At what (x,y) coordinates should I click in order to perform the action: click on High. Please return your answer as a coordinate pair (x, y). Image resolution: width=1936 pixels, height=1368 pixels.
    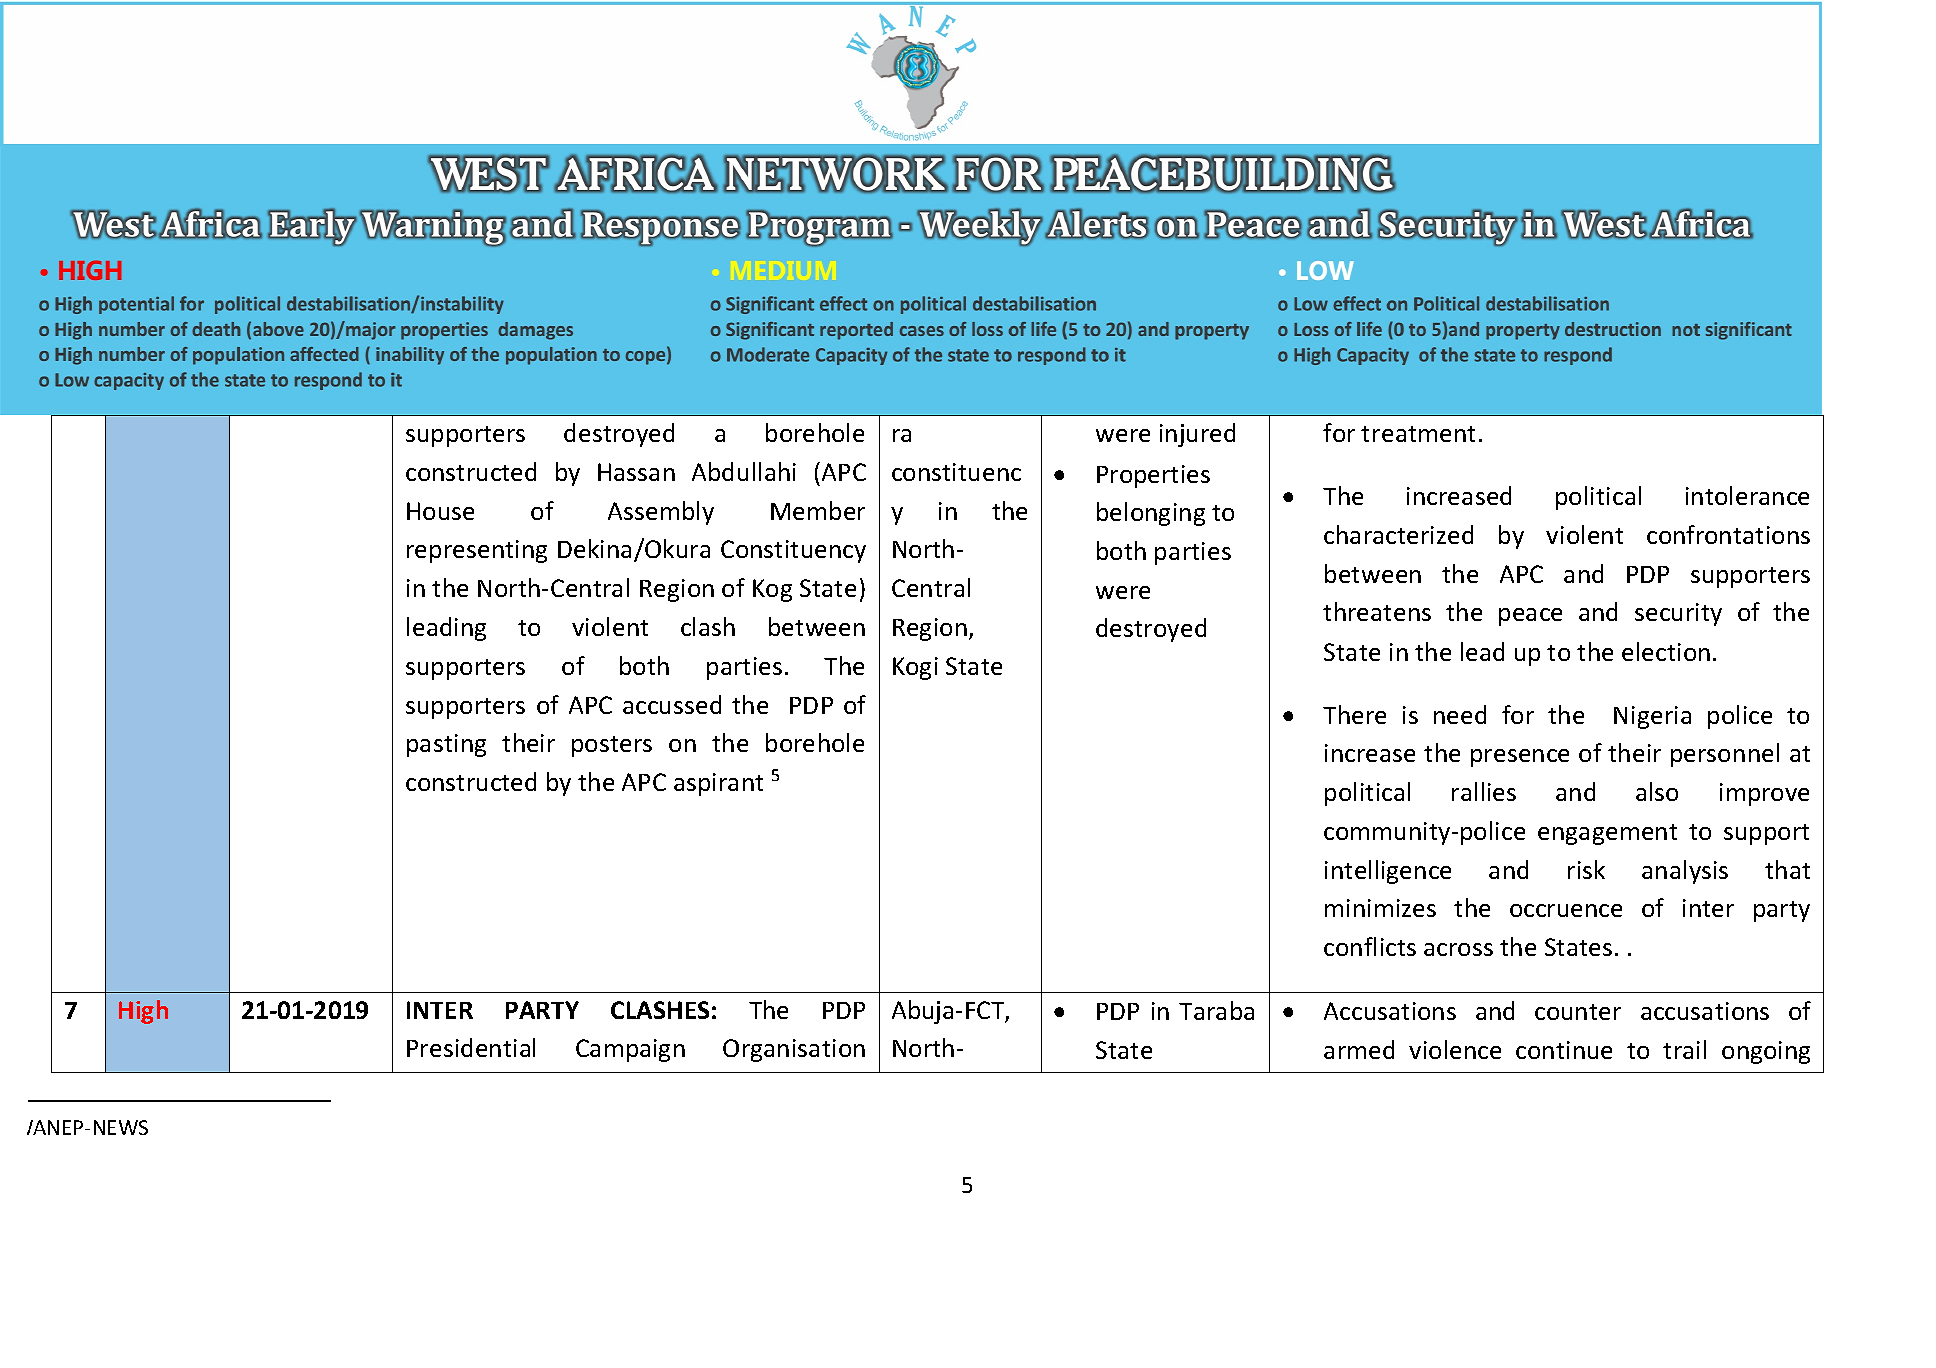
    Looking at the image, I should click on (143, 1012).
